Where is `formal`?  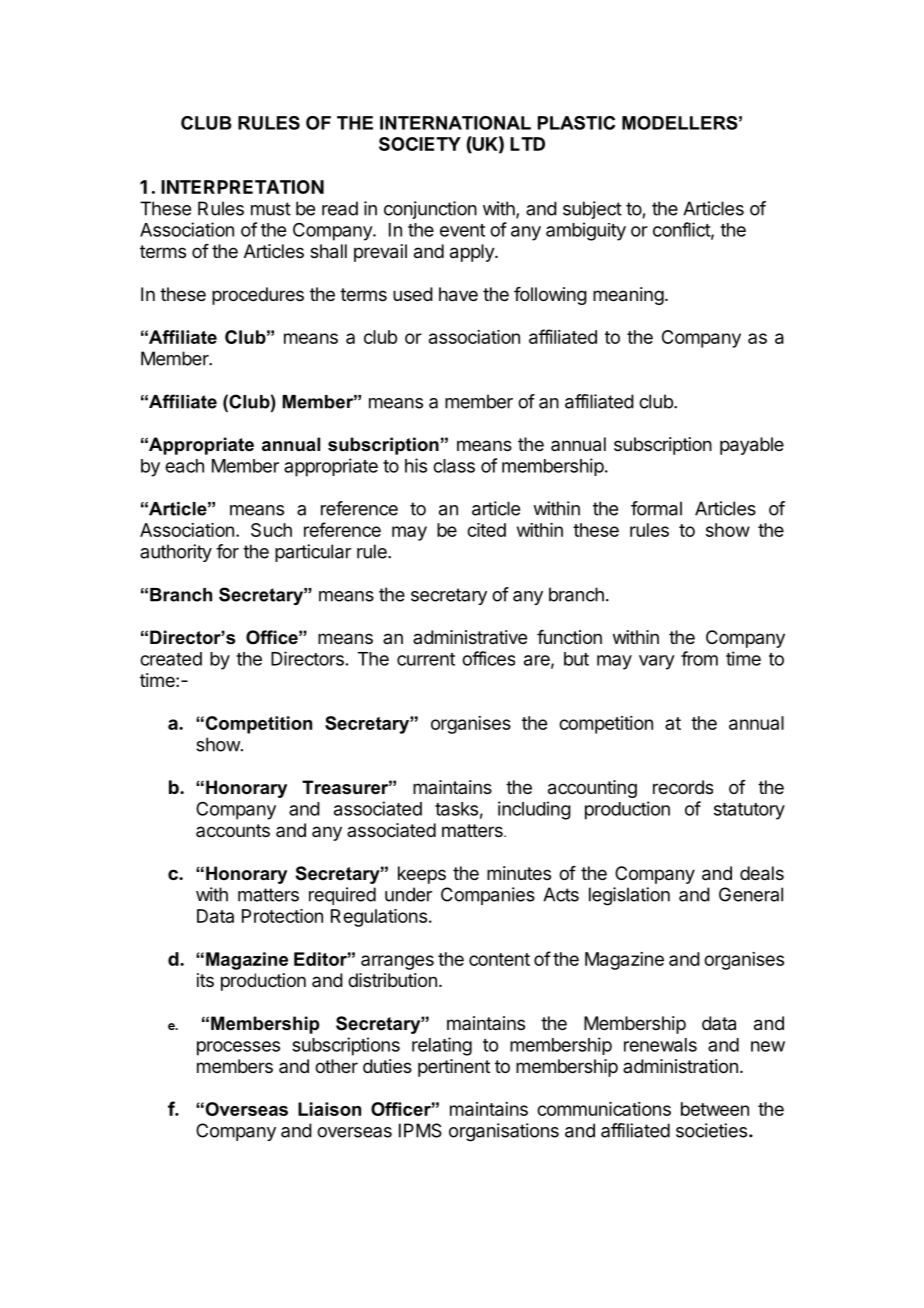 formal is located at coordinates (656, 508).
